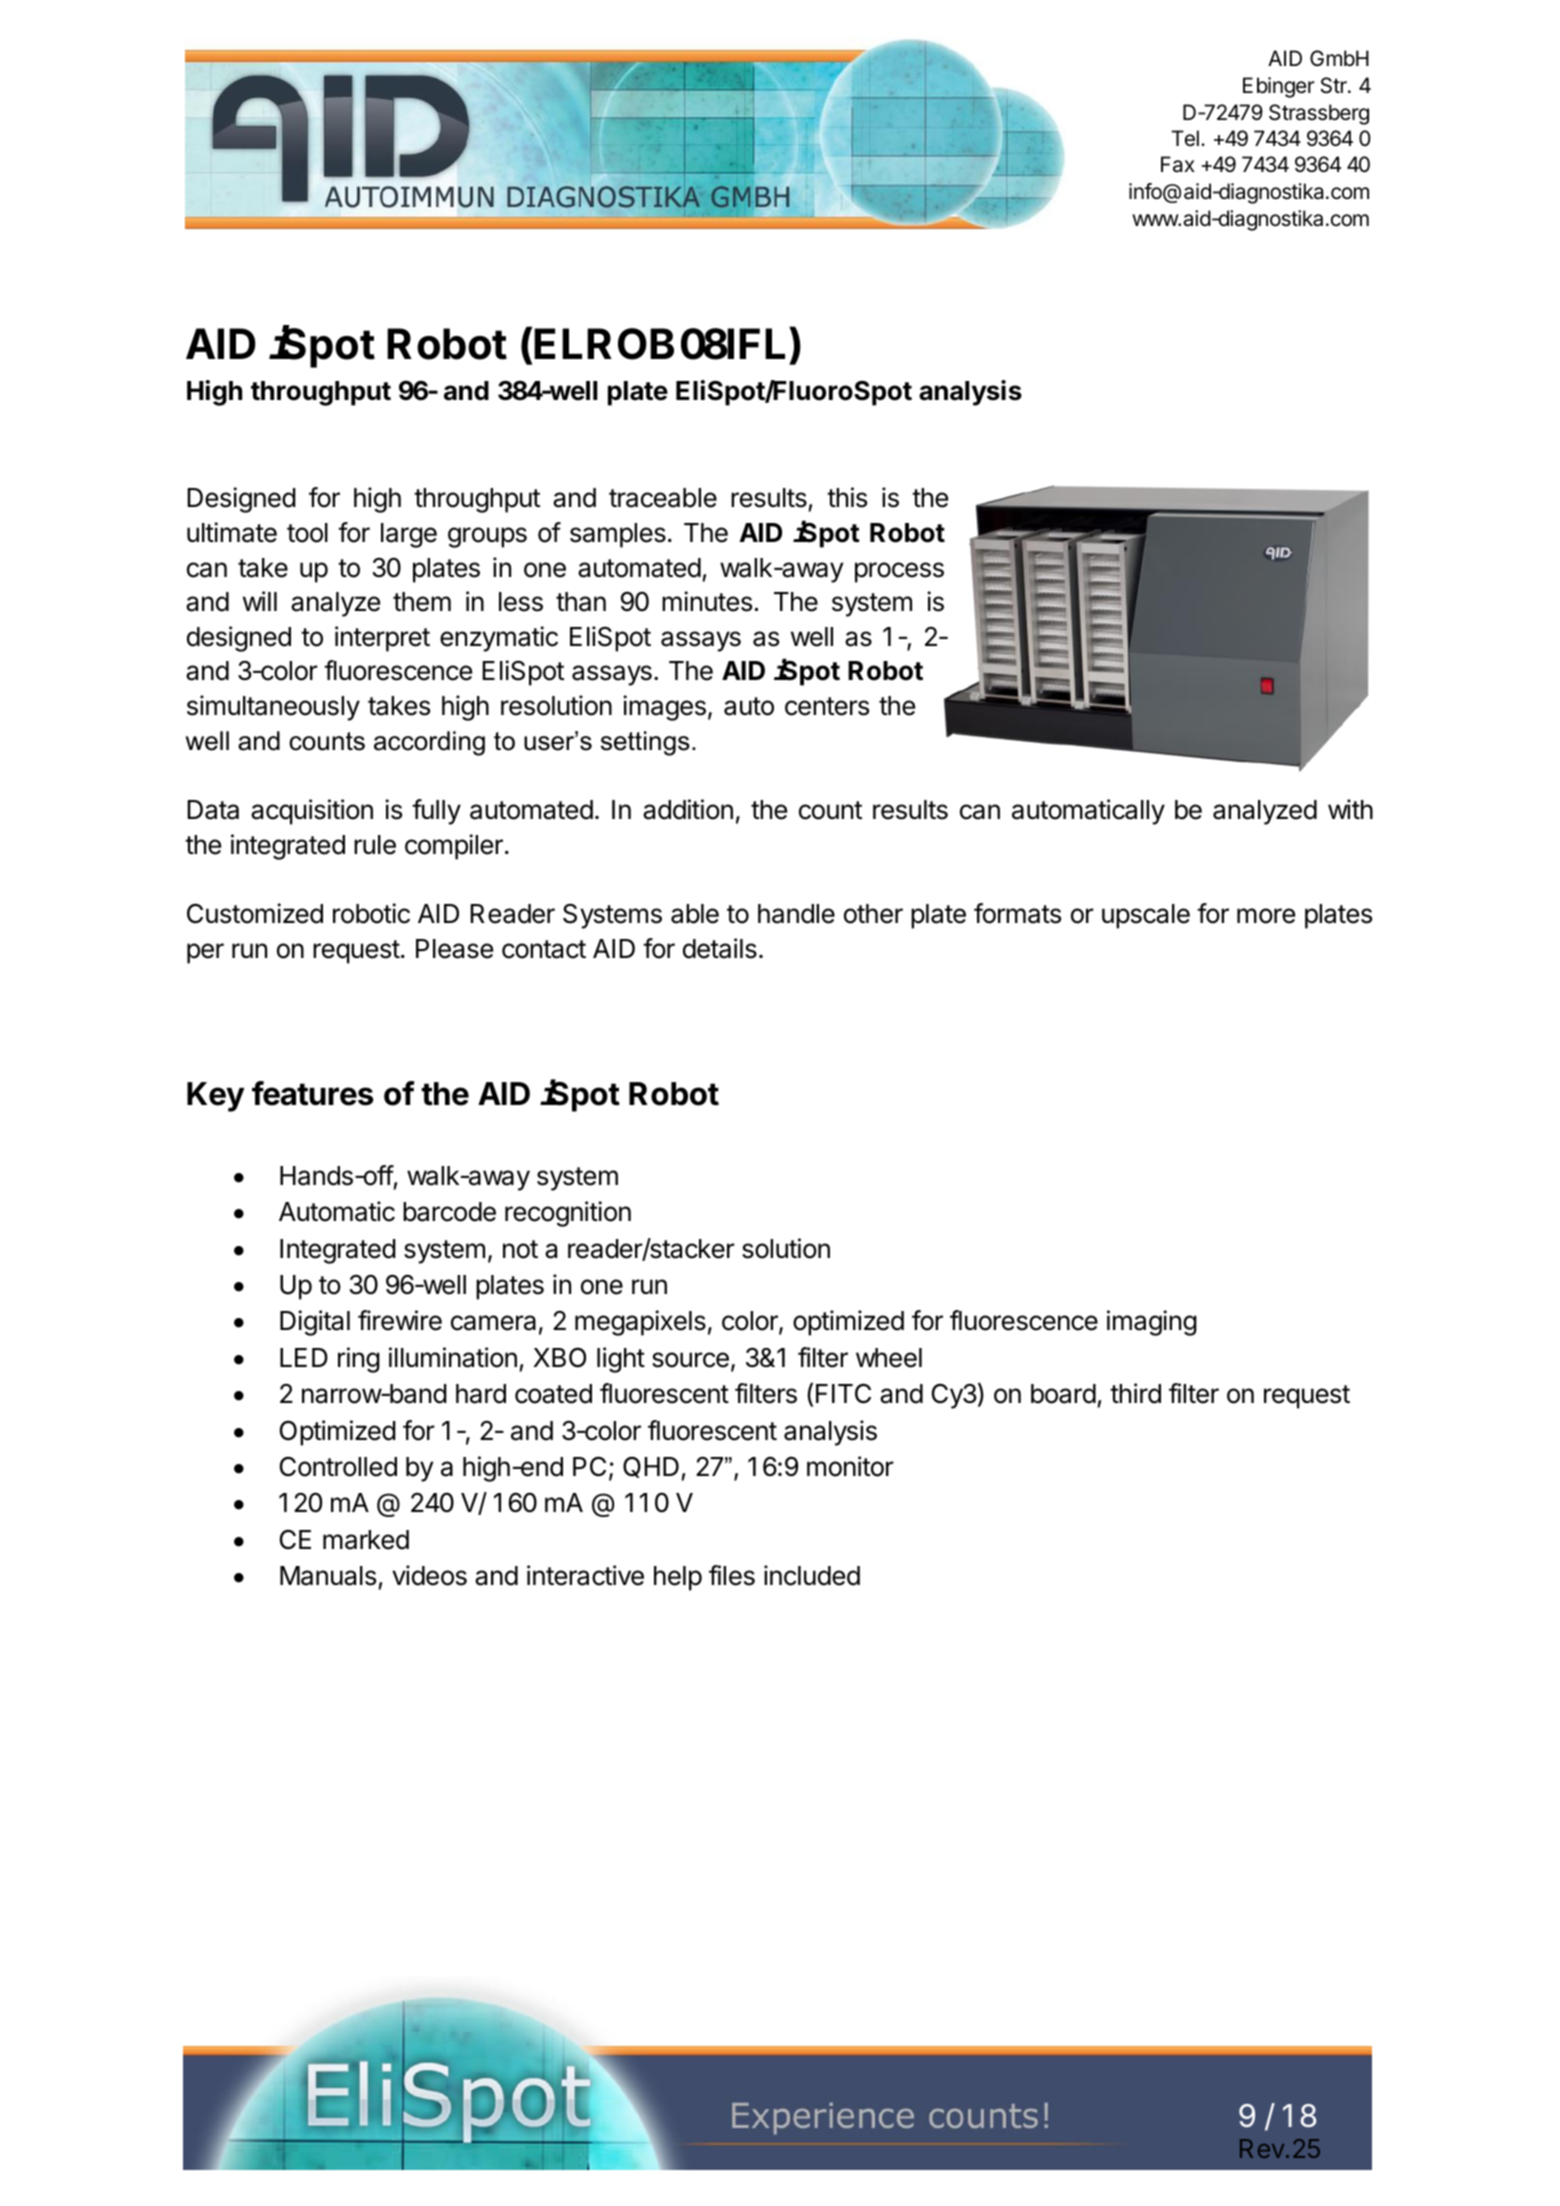  I want to click on simultaneously, so click(273, 708).
